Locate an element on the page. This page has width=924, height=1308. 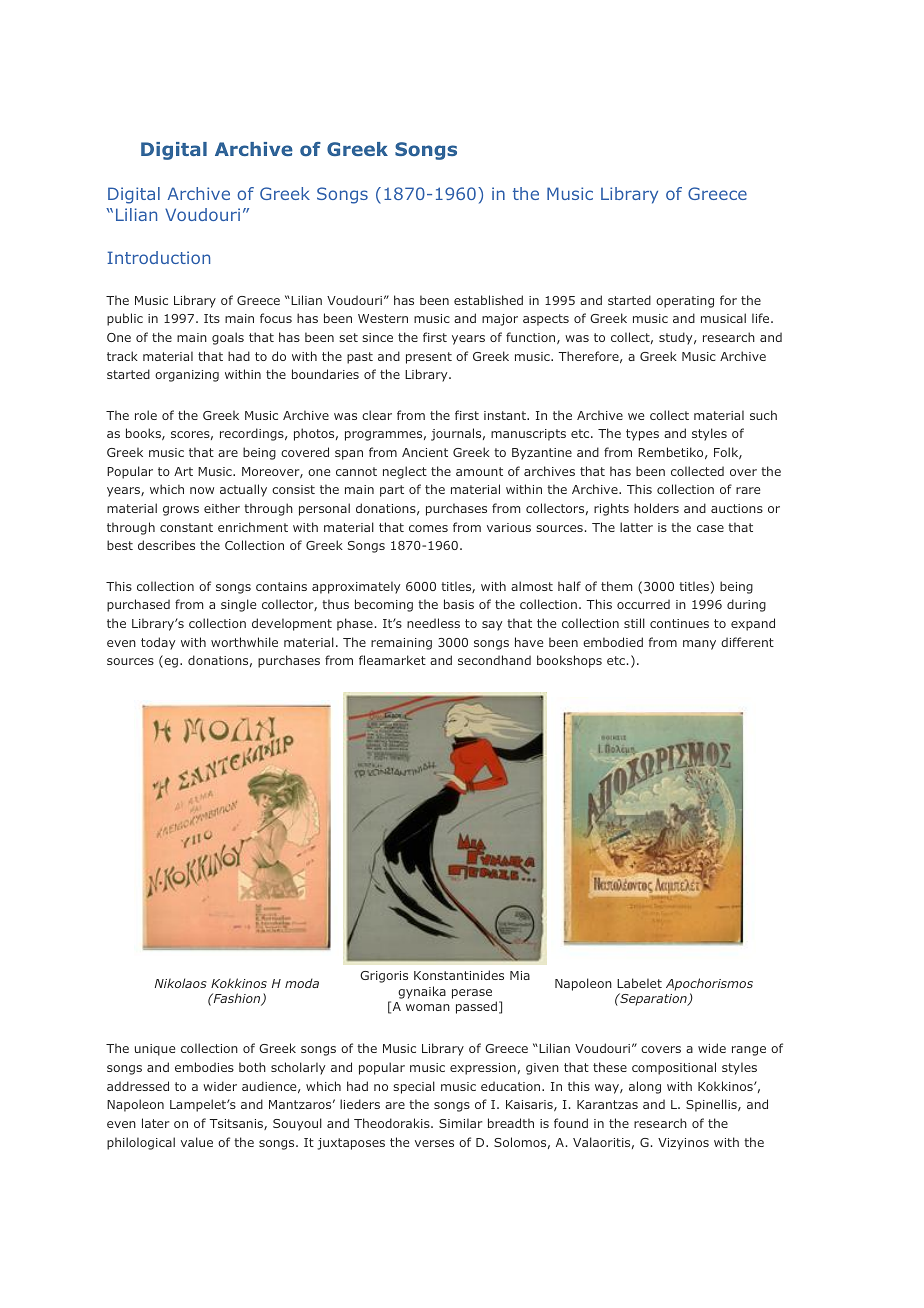
operating is located at coordinates (685, 302).
